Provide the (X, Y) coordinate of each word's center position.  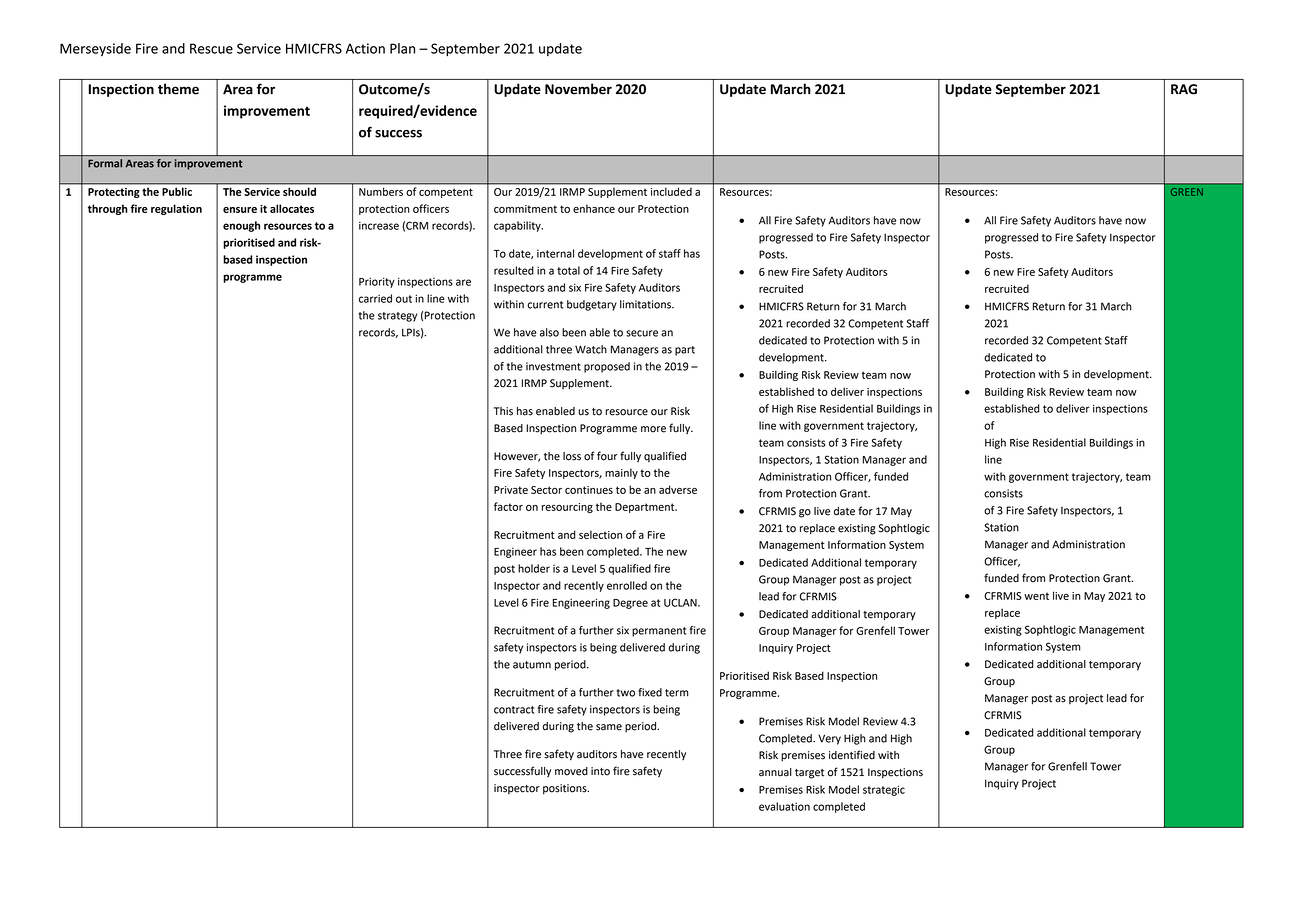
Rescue (211, 48)
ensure (240, 210)
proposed (607, 367)
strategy (397, 317)
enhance (594, 208)
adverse (678, 489)
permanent (659, 632)
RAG (1184, 89)
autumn (532, 665)
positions (566, 789)
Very (829, 739)
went (1036, 596)
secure (642, 333)
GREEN (1187, 192)
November (578, 89)
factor (508, 506)
